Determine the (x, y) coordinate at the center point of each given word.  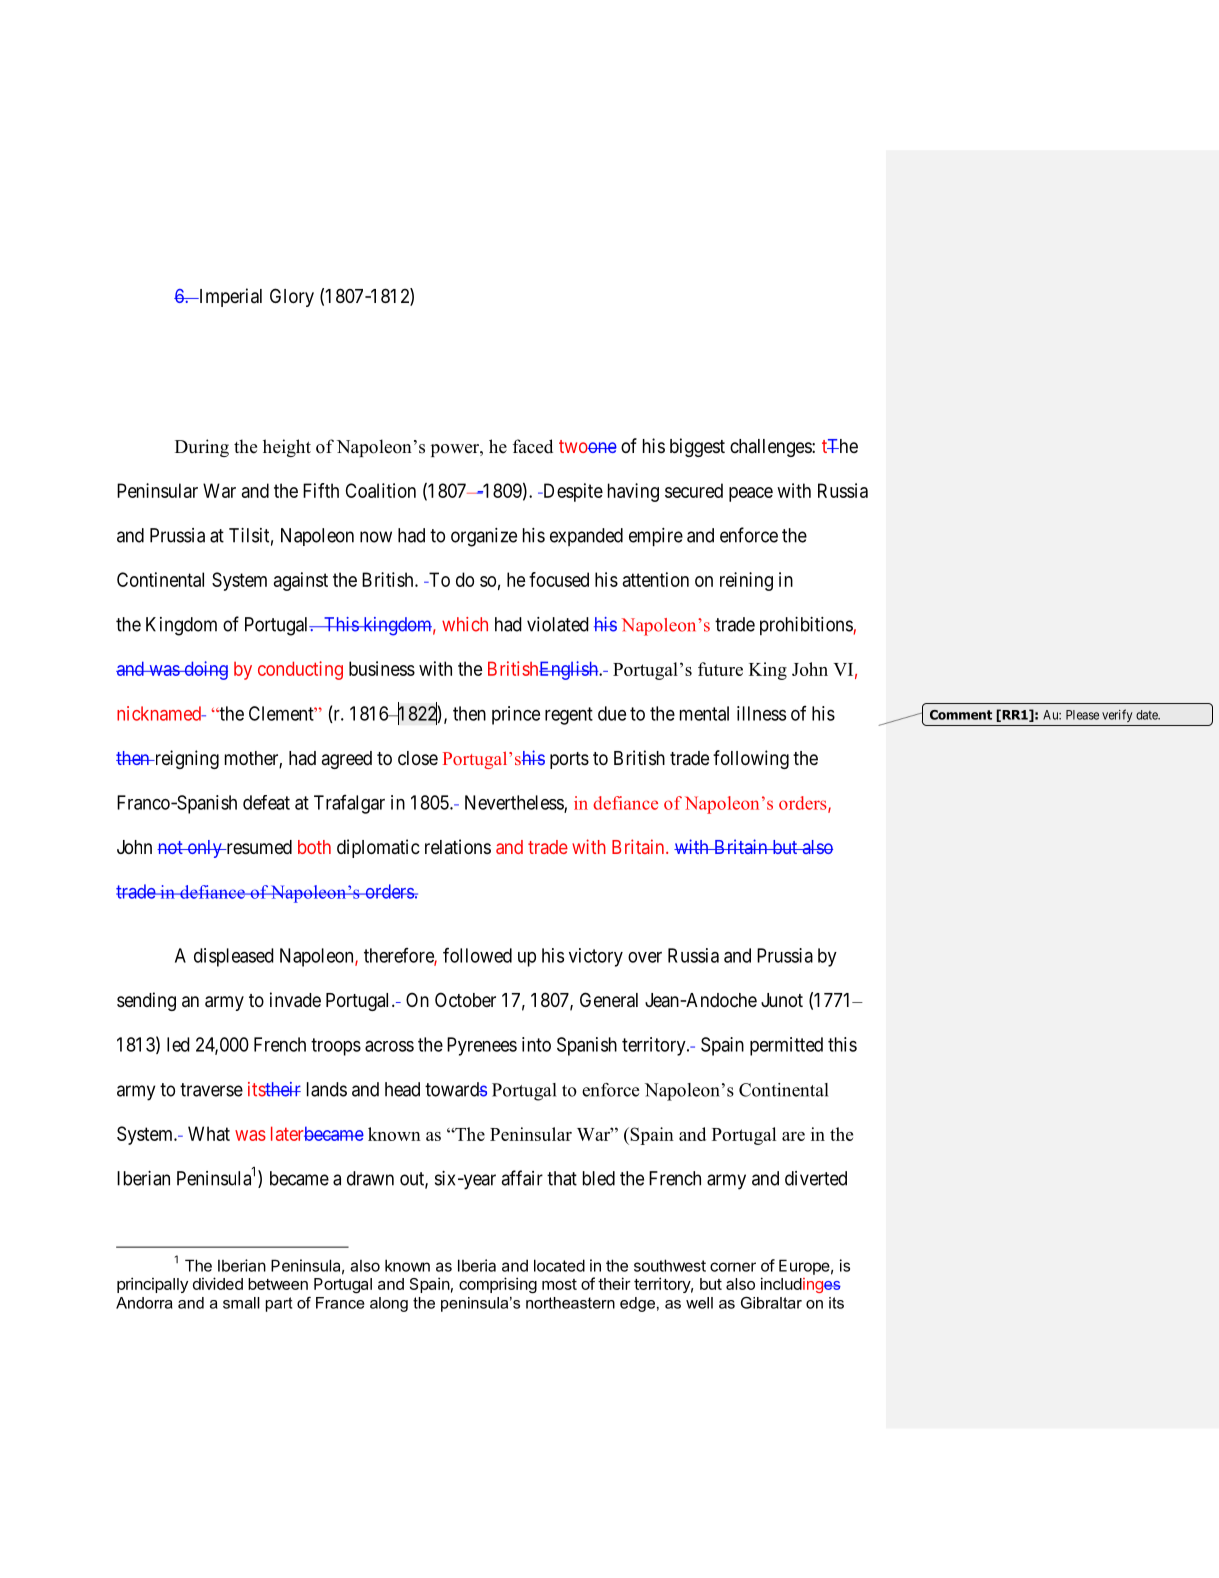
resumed (258, 847)
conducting (300, 670)
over (645, 957)
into (536, 1044)
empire (656, 537)
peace (751, 494)
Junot (782, 1000)
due (612, 713)
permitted (786, 1046)
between (278, 1284)
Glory (292, 297)
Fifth (321, 490)
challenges (771, 448)
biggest (697, 447)
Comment (961, 715)
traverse (211, 1090)
